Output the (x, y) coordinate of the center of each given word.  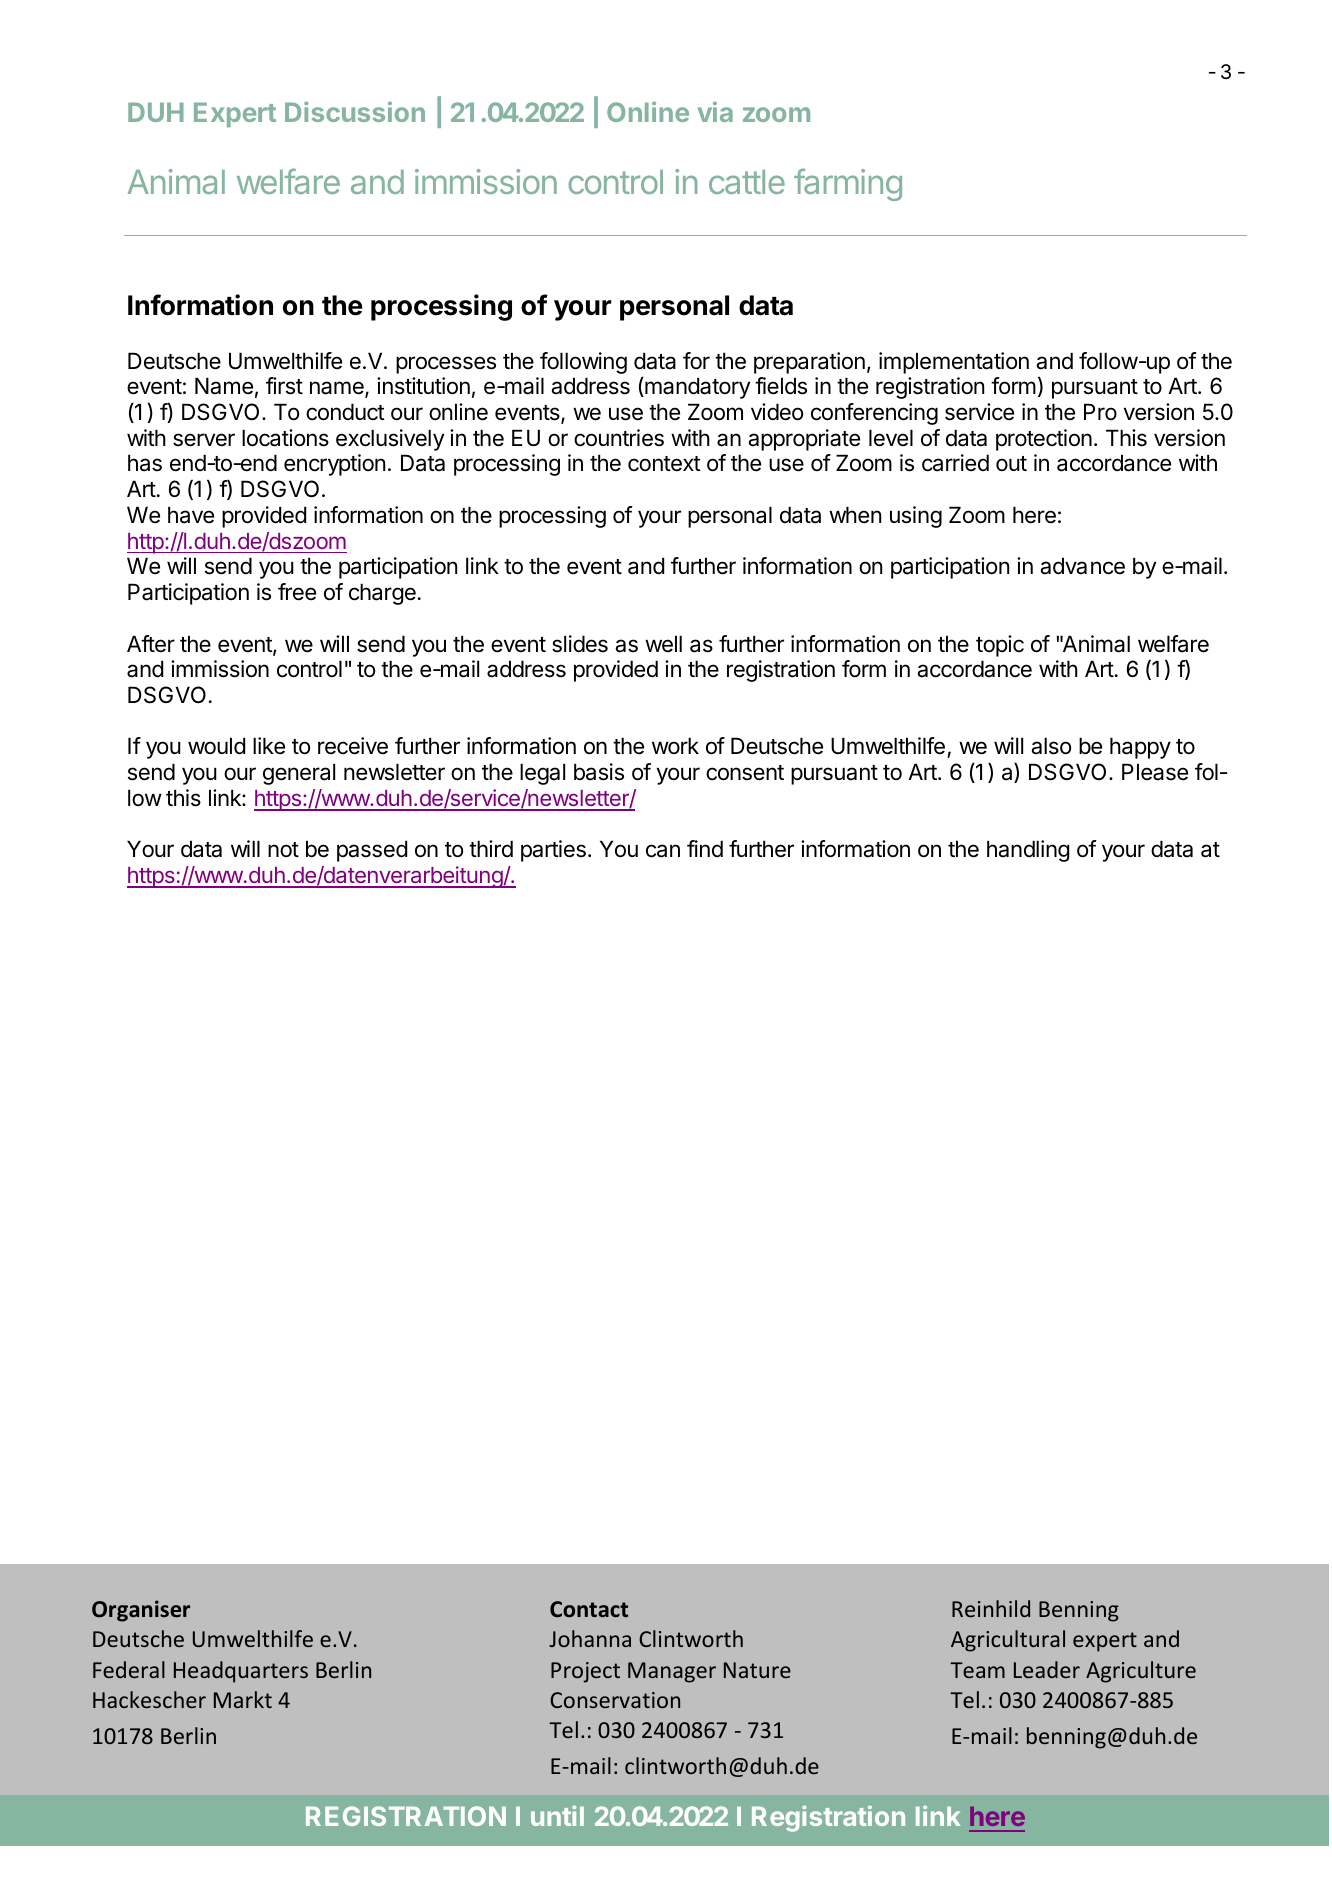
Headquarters (241, 1672)
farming (848, 184)
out (1011, 463)
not (283, 850)
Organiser (141, 1611)
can (663, 851)
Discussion (355, 111)
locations (285, 438)
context (664, 464)
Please (1155, 772)
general (299, 774)
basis (599, 772)
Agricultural (1008, 1641)
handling (1028, 851)
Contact (589, 1609)
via (715, 111)
